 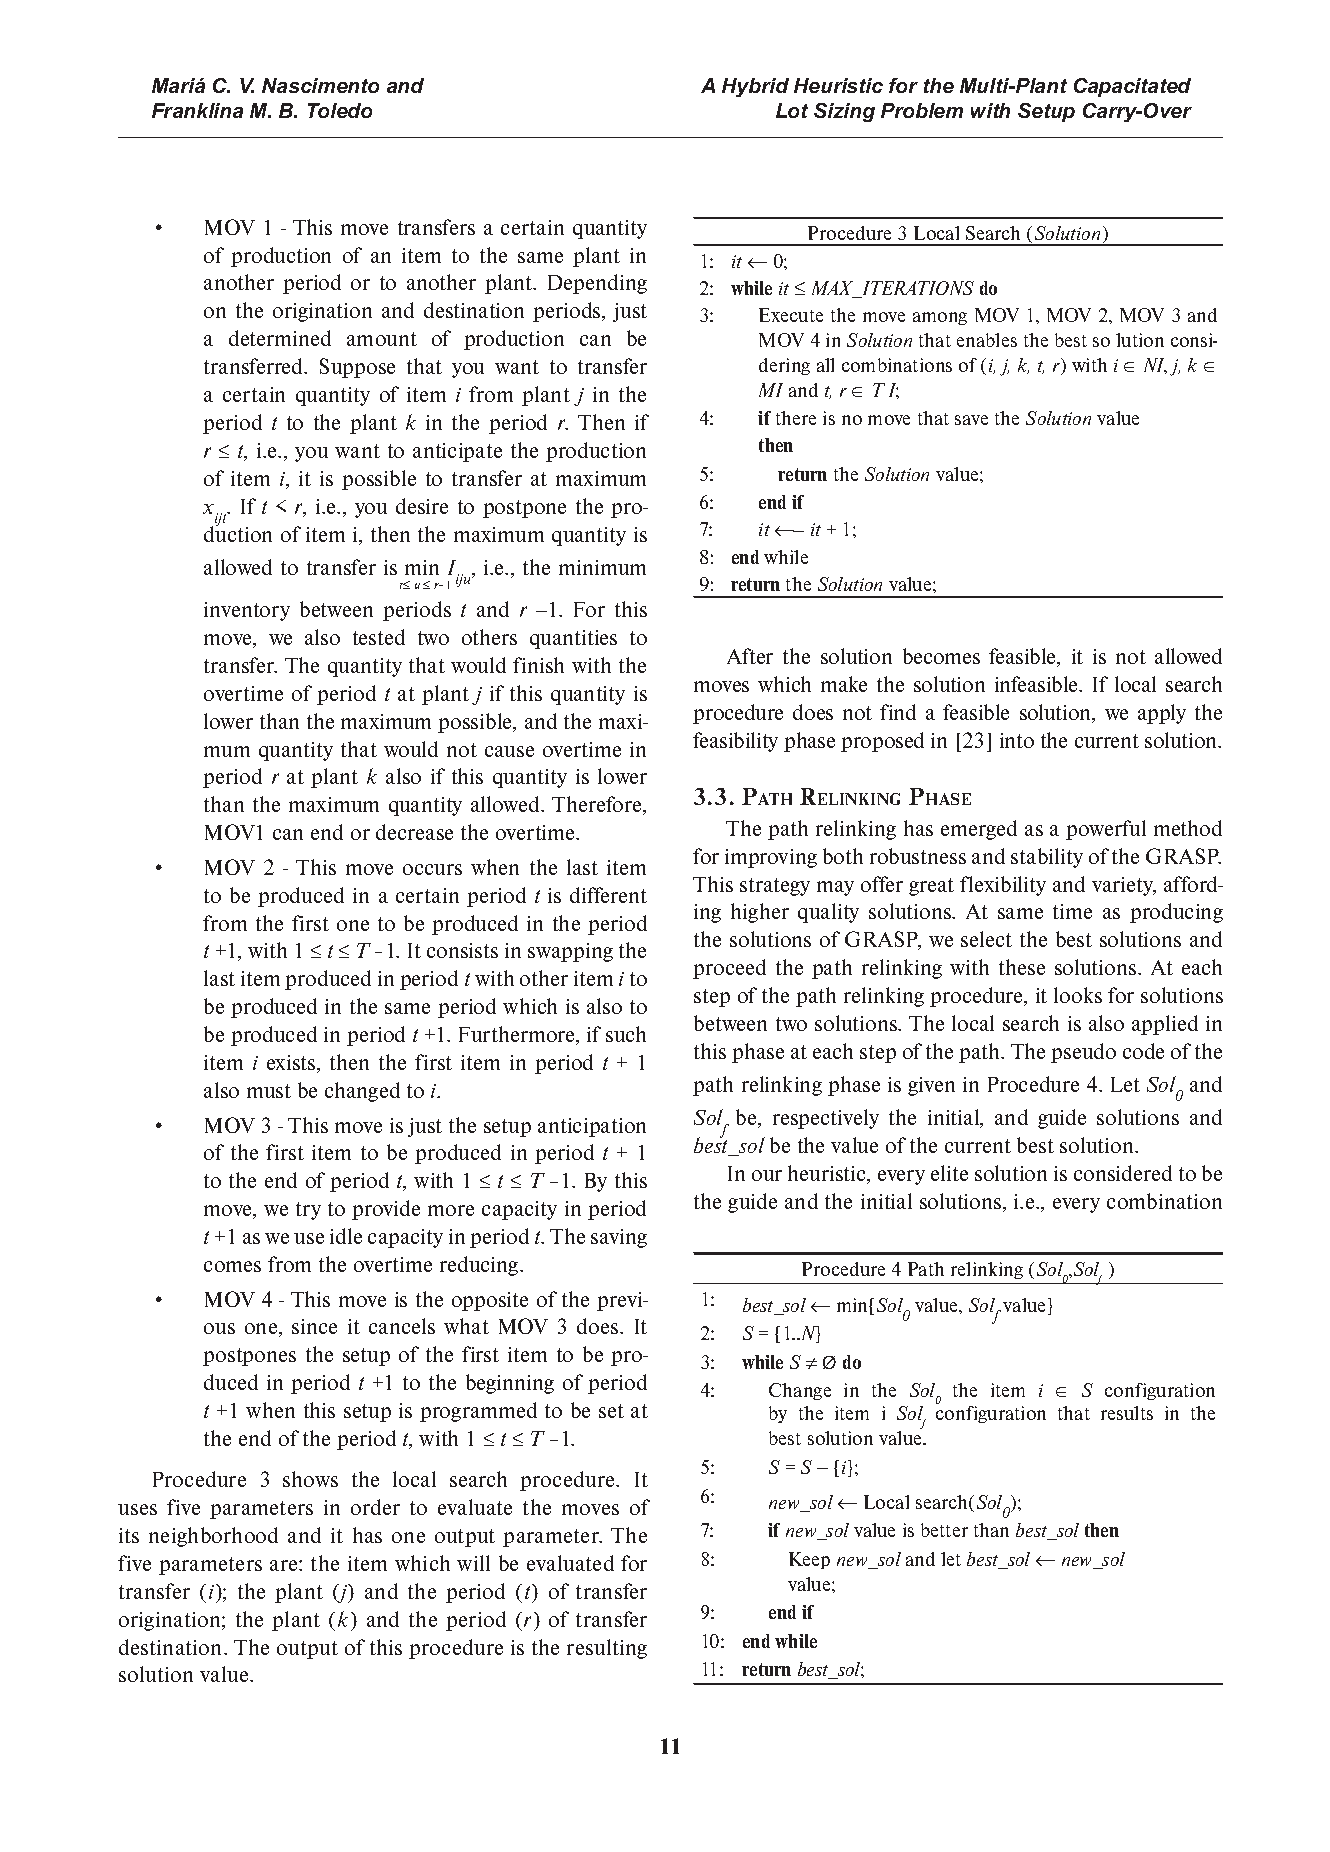 What do you see at coordinates (1047, 858) in the page?
I see `stability` at bounding box center [1047, 858].
